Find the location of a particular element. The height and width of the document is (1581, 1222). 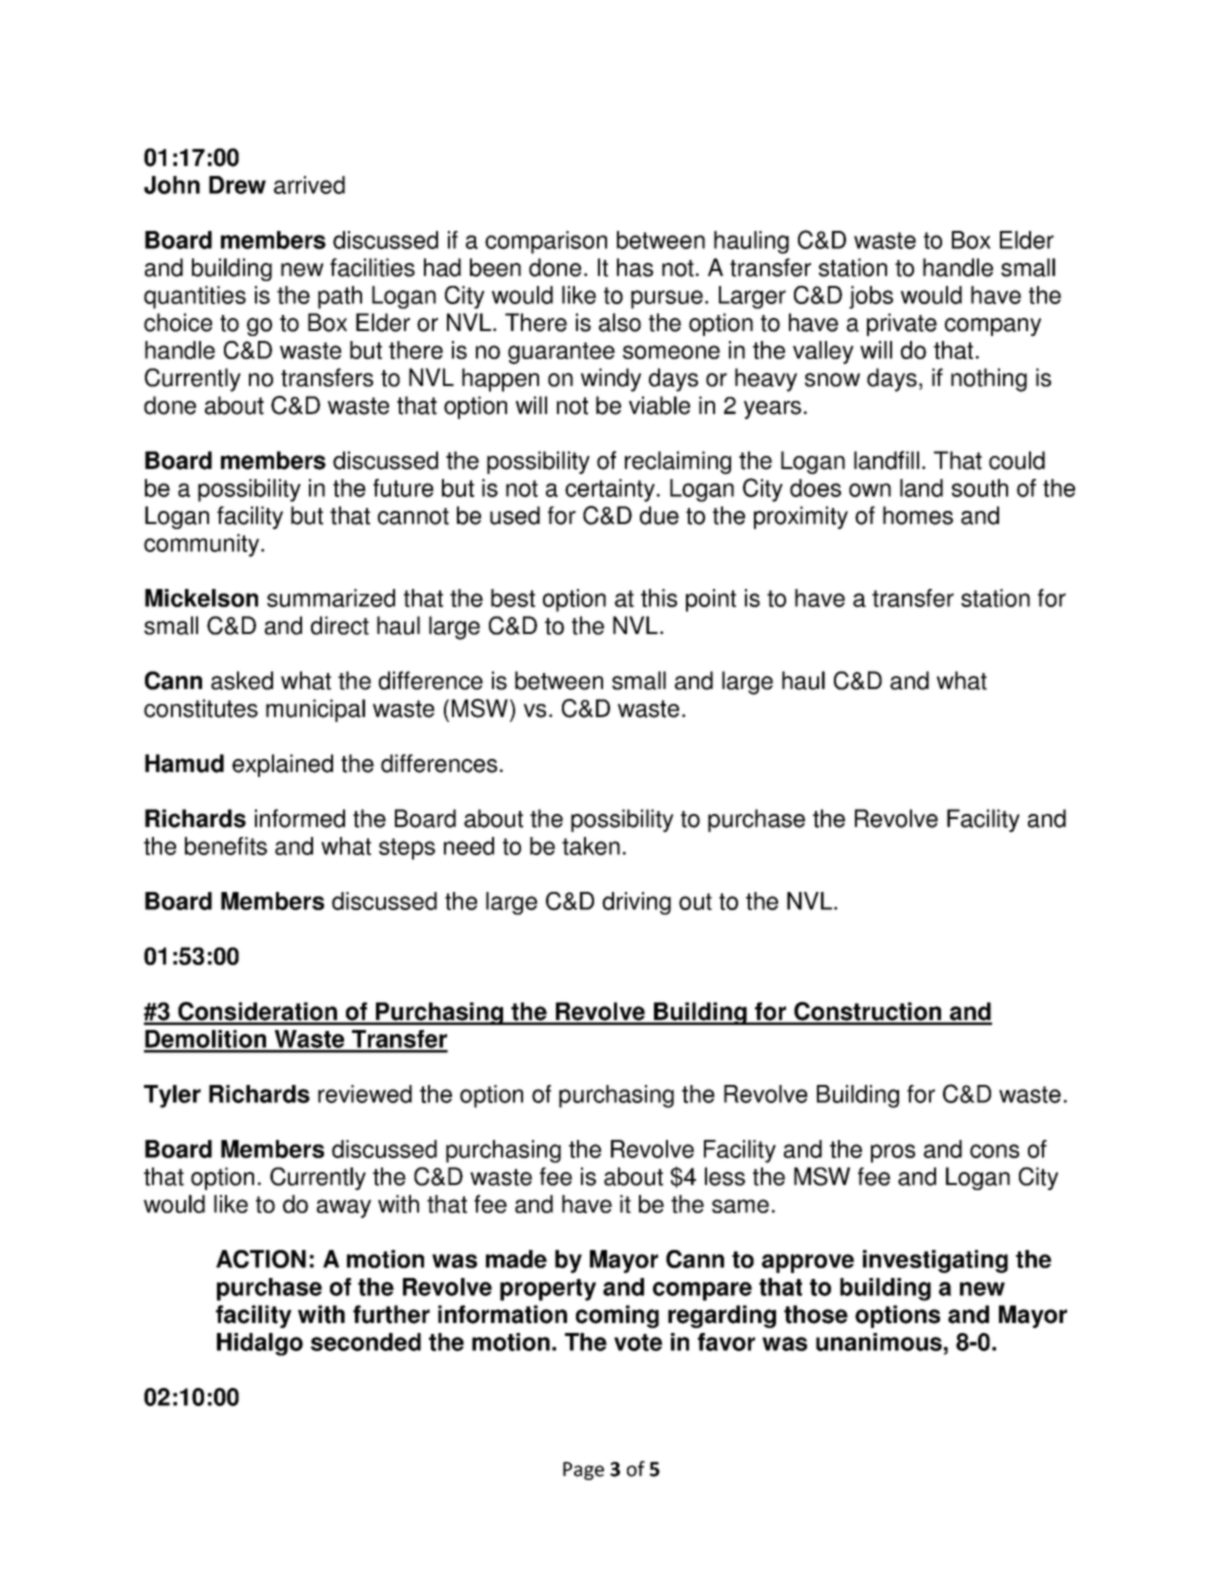

driving is located at coordinates (636, 903).
